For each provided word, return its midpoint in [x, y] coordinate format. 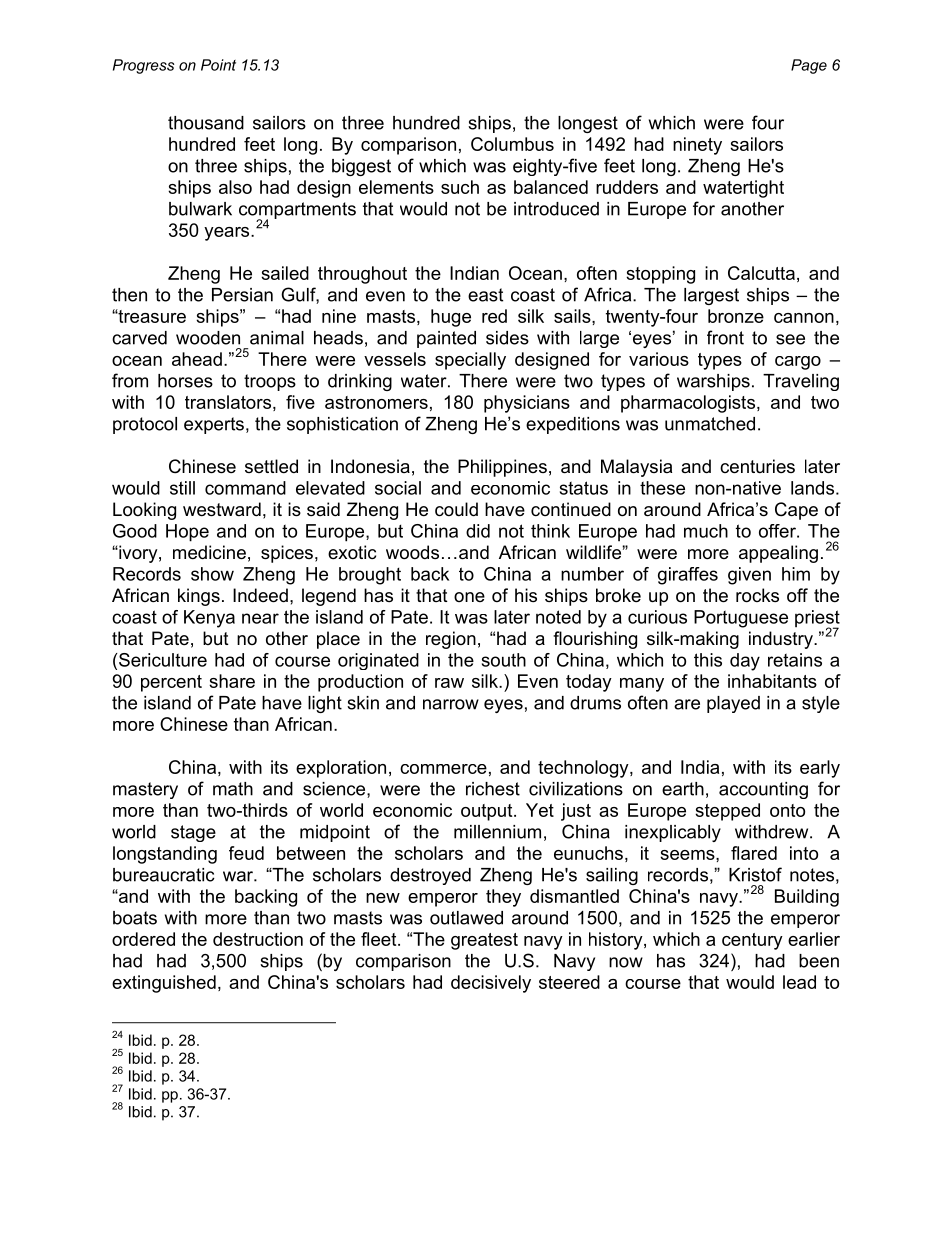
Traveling [801, 382]
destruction [258, 939]
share [232, 681]
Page [809, 66]
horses [185, 381]
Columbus [512, 144]
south [504, 660]
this [708, 660]
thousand [206, 123]
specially [470, 361]
